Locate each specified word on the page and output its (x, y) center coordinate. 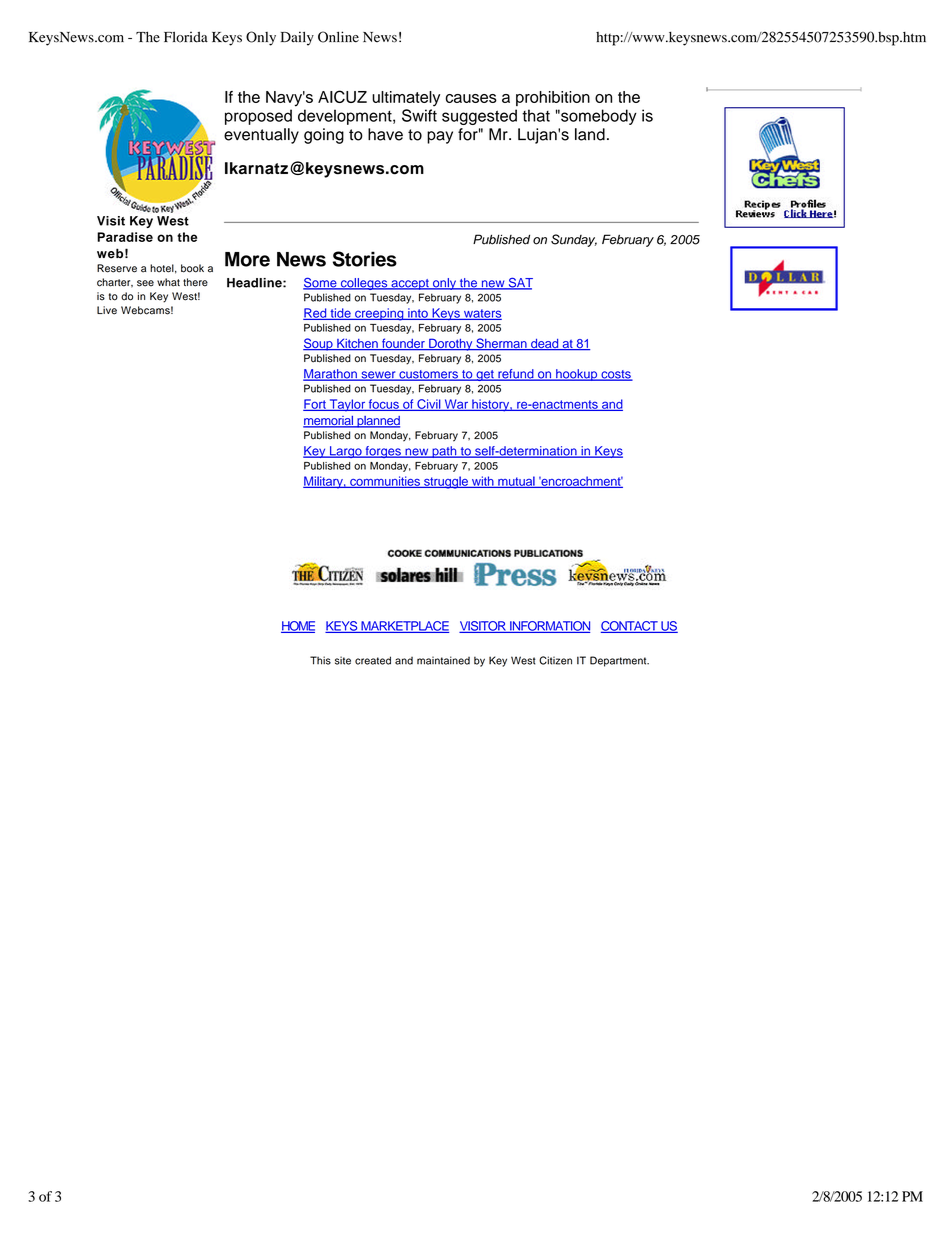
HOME (298, 627)
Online (338, 37)
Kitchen (357, 344)
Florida (186, 37)
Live (107, 310)
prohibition (553, 98)
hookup (577, 375)
